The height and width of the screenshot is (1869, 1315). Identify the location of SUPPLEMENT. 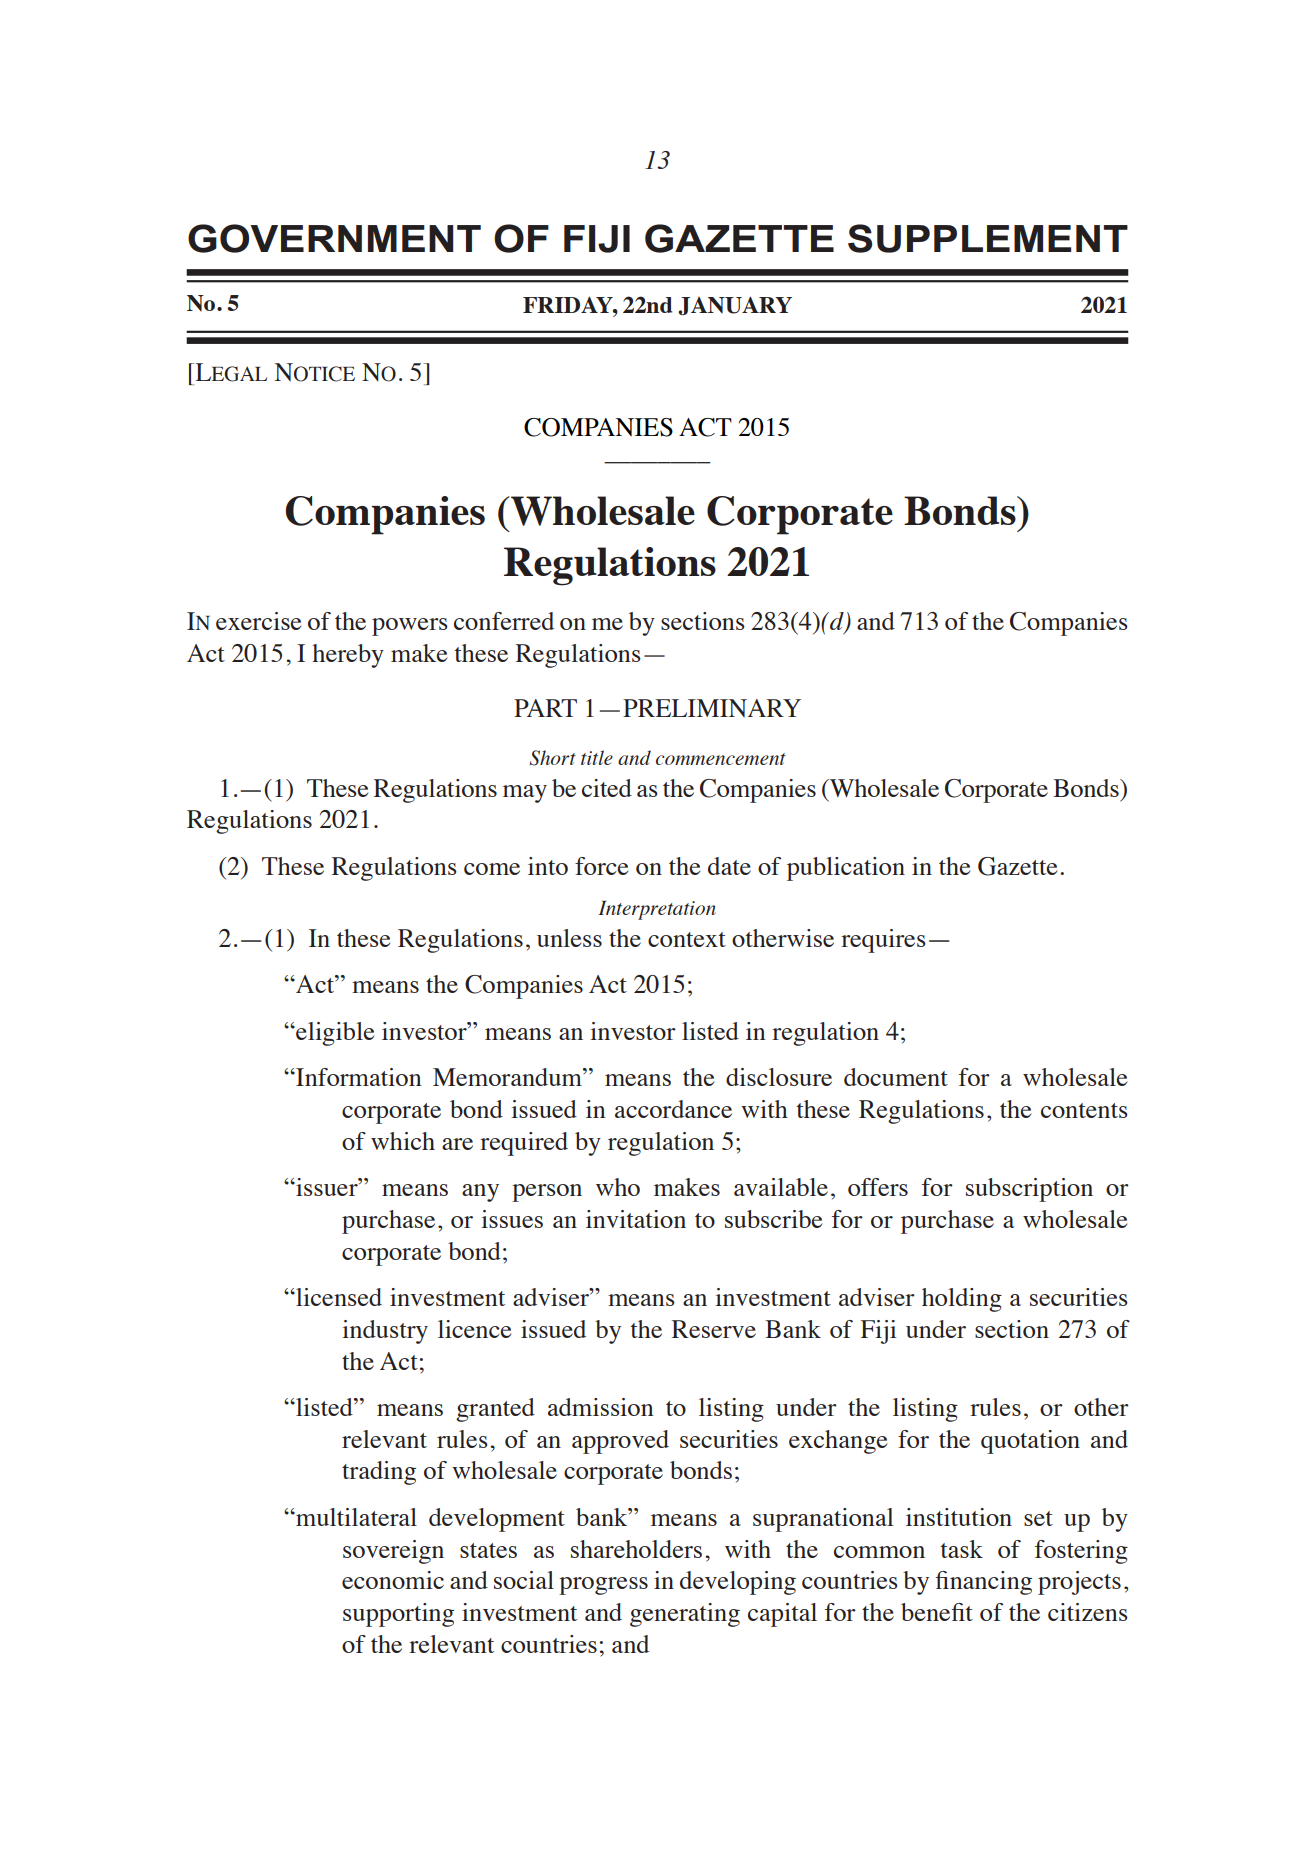
(988, 238).
